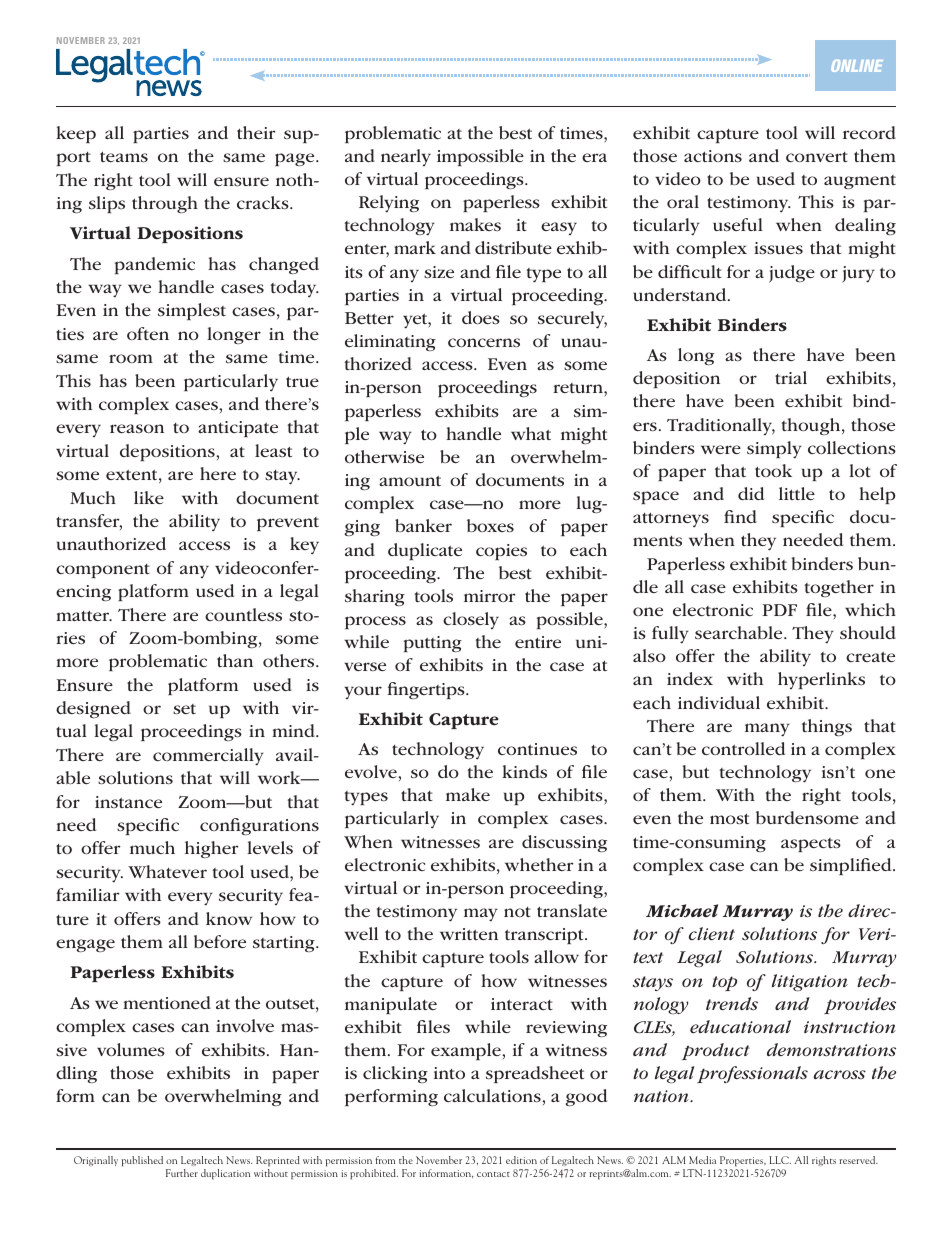  What do you see at coordinates (142, 1161) in the screenshot?
I see `published` at bounding box center [142, 1161].
